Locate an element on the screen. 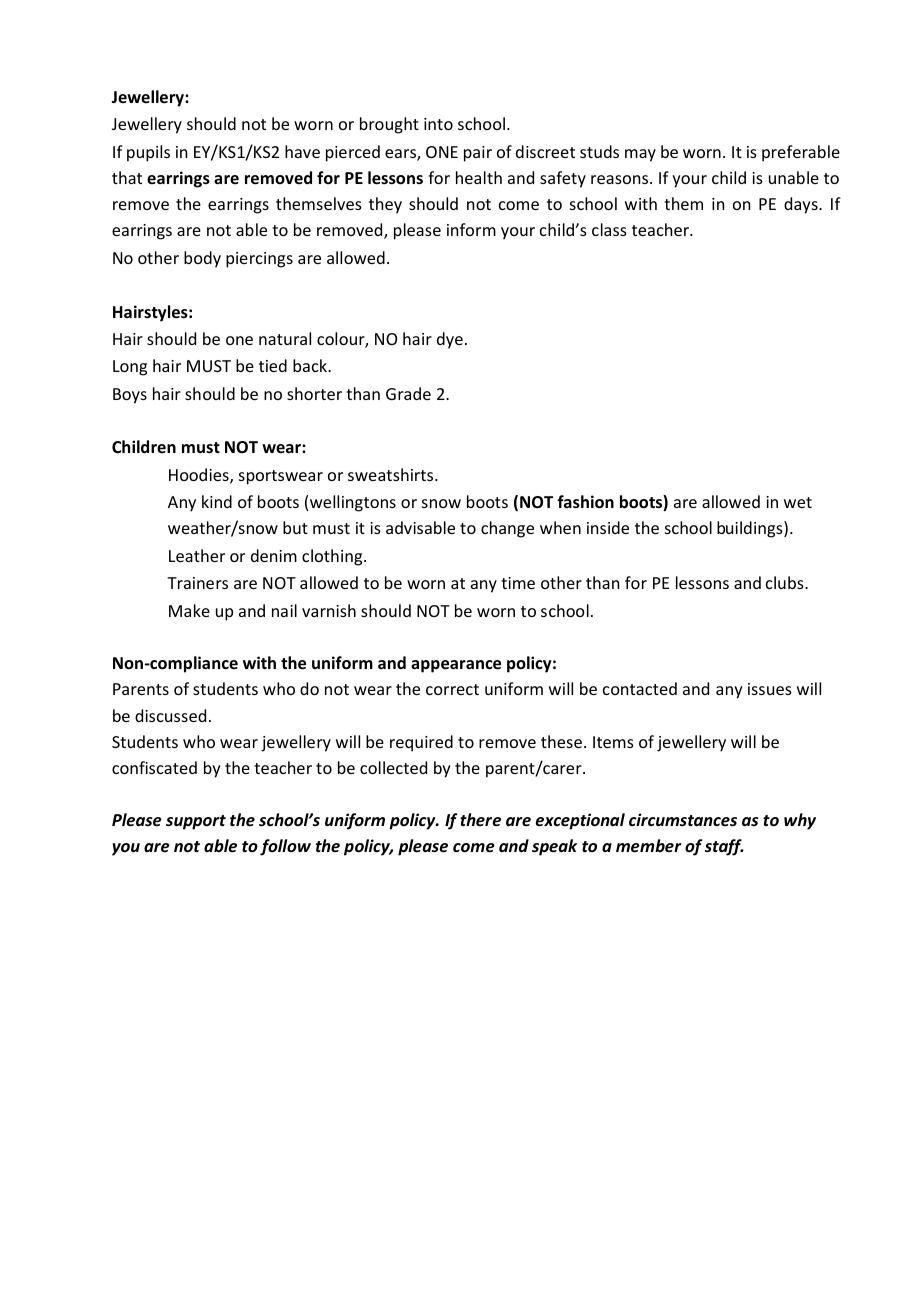 The image size is (924, 1308). wet is located at coordinates (798, 502).
